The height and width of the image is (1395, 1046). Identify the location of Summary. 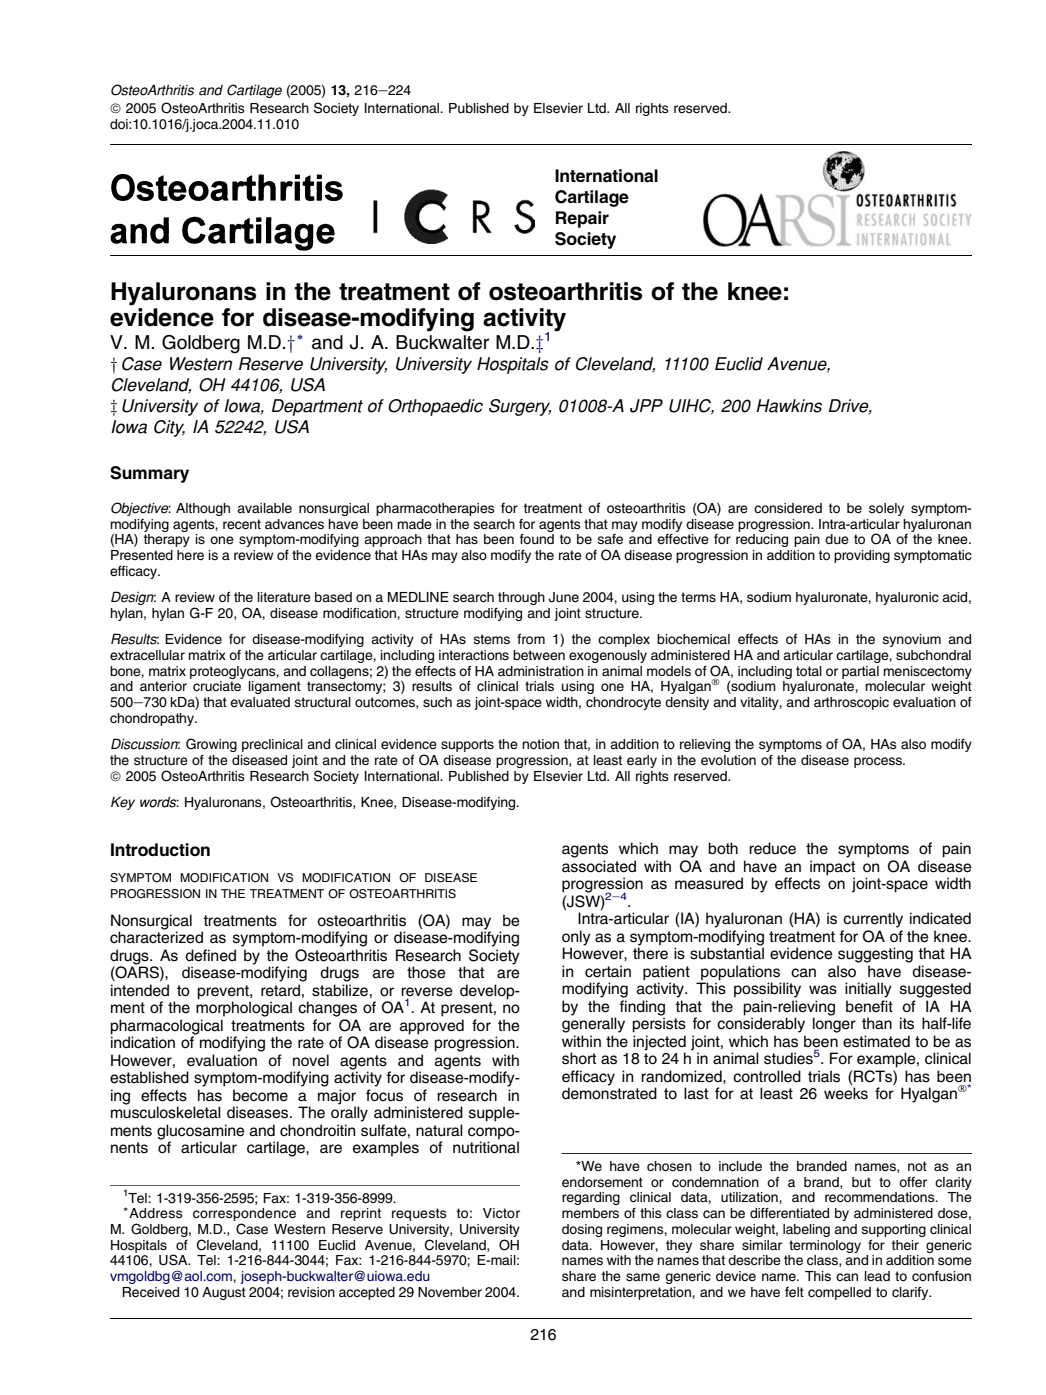
(149, 474).
